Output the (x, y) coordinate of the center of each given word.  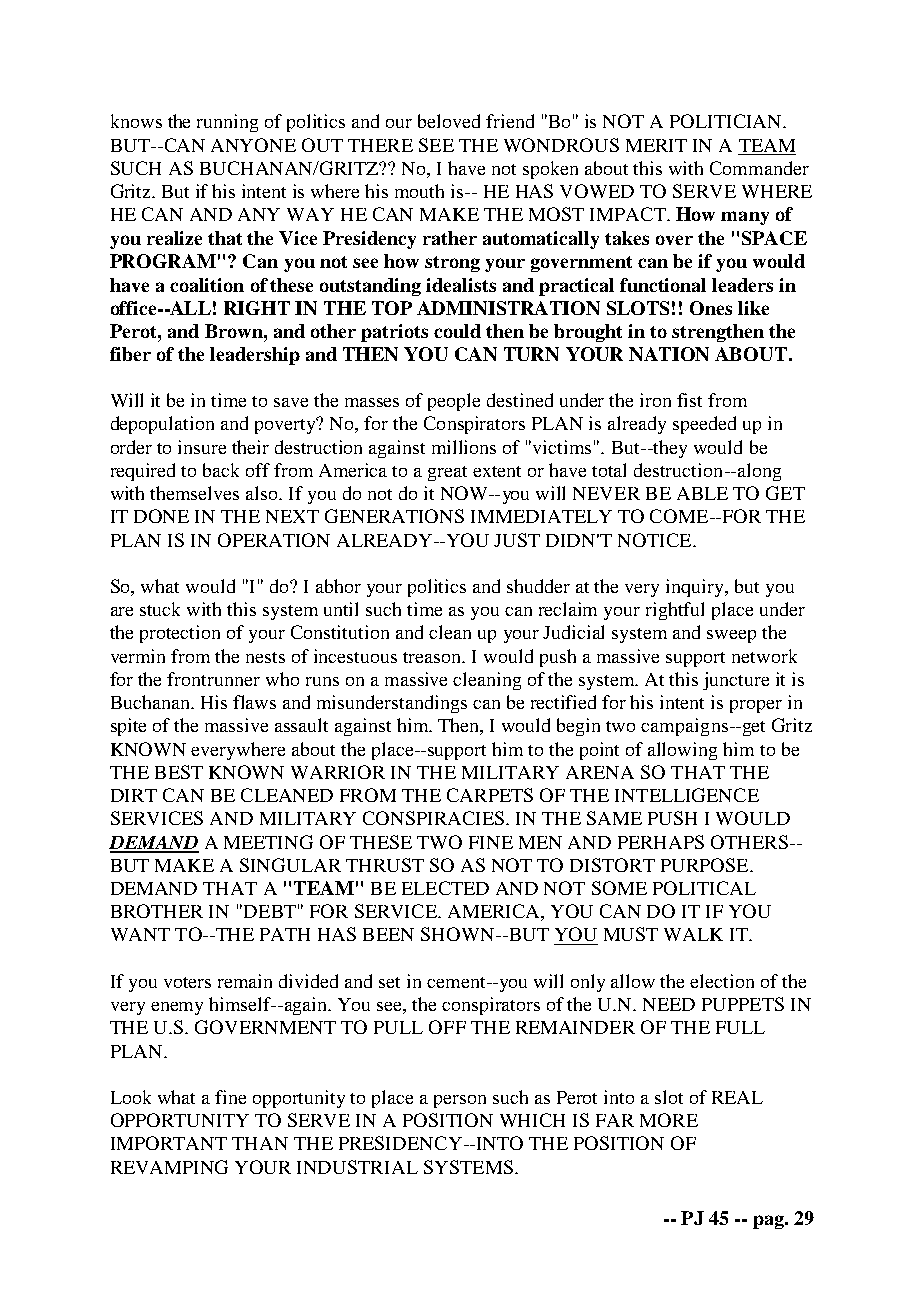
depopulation (162, 425)
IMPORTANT (169, 1143)
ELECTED (445, 888)
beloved (449, 121)
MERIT (656, 145)
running (227, 123)
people (454, 402)
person (460, 1101)
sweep (731, 636)
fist (689, 400)
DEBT (270, 911)
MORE (669, 1120)
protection (180, 634)
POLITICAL (704, 888)
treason (433, 657)
